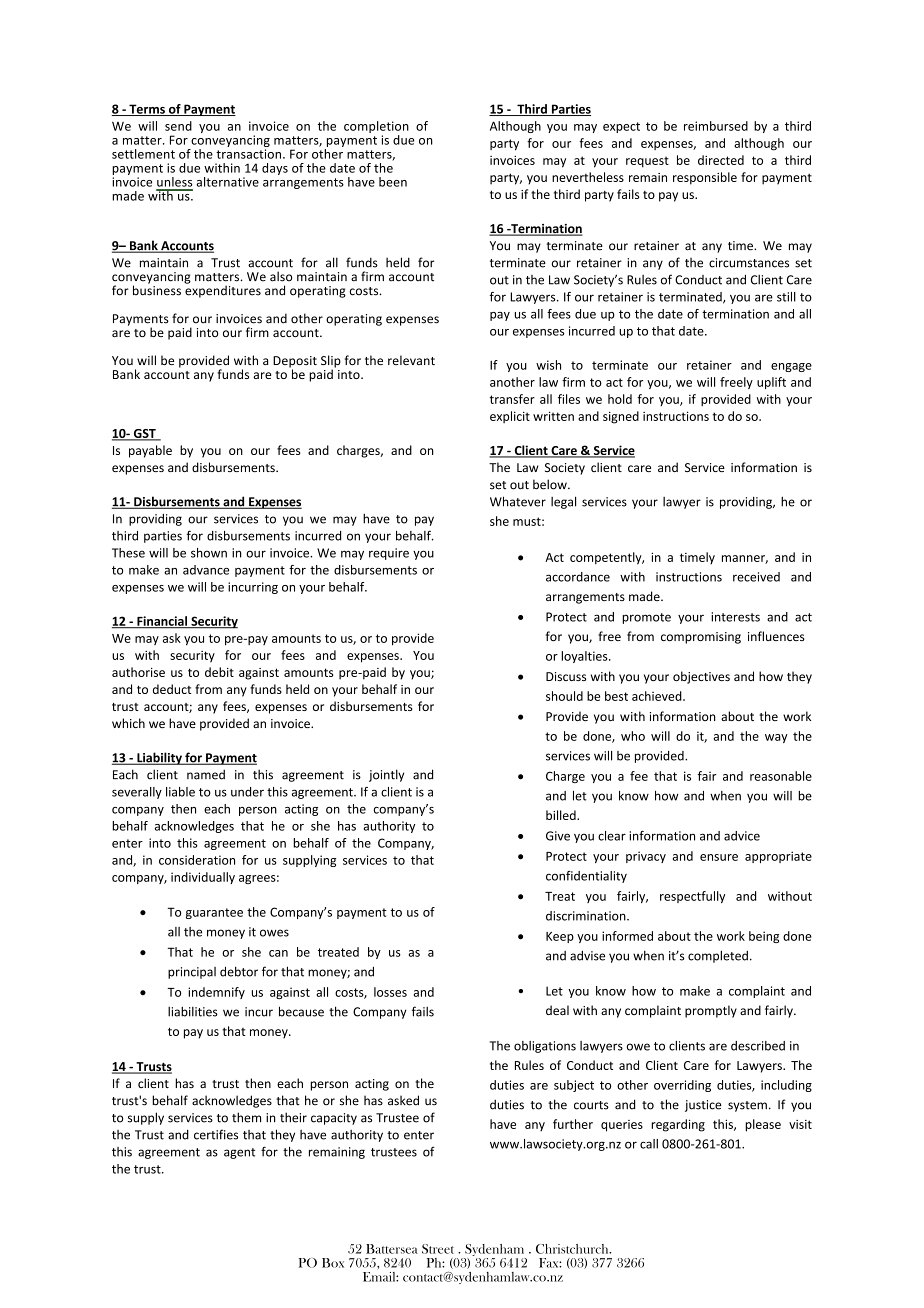  What do you see at coordinates (771, 383) in the screenshot?
I see `uplift` at bounding box center [771, 383].
